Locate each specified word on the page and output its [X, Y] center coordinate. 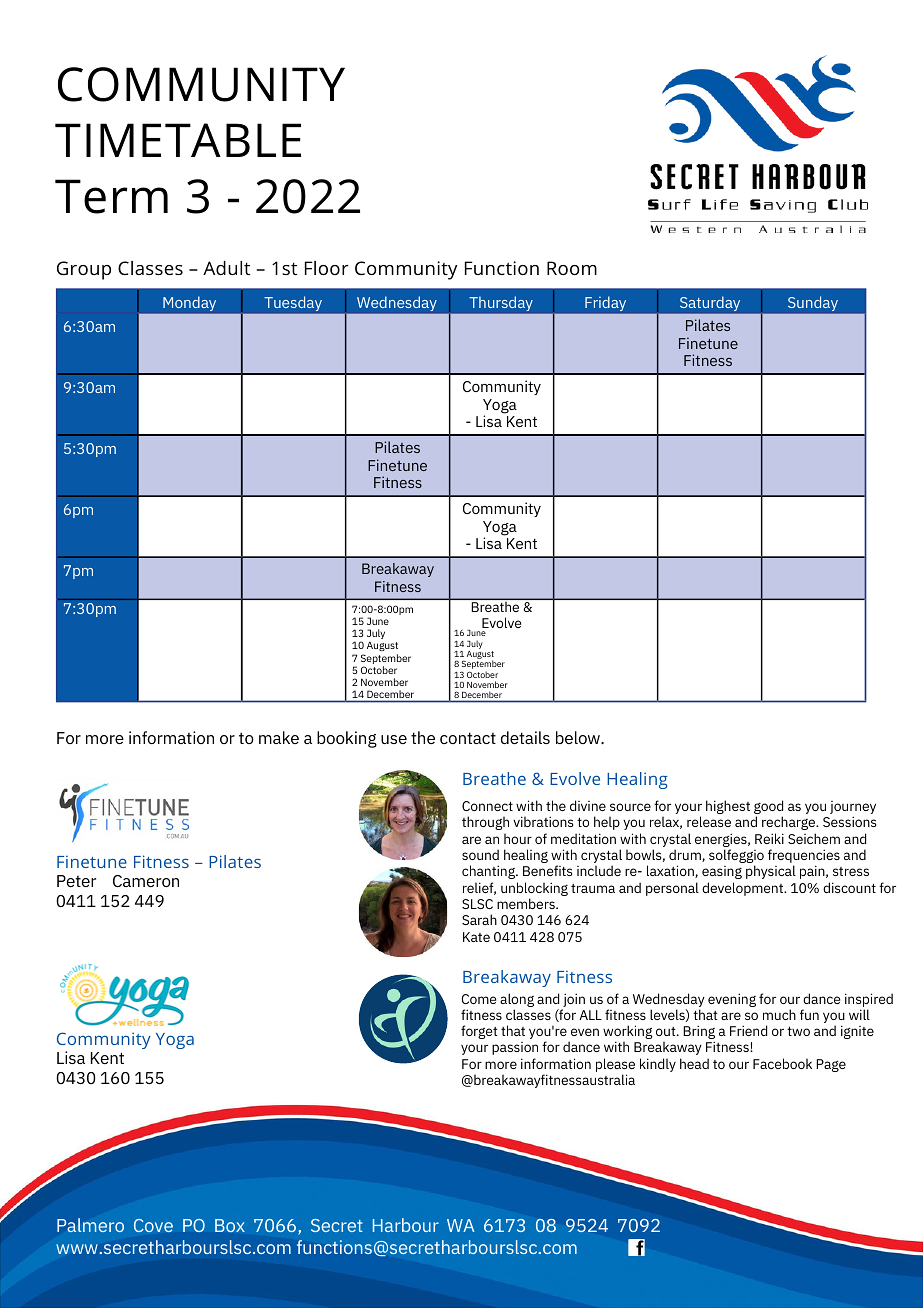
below [579, 737]
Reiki [769, 838]
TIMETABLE [178, 140]
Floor [327, 268]
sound [480, 854]
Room [572, 268]
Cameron [146, 881]
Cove [153, 1225]
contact [468, 738]
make [279, 737]
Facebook [782, 1063]
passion [515, 1048]
